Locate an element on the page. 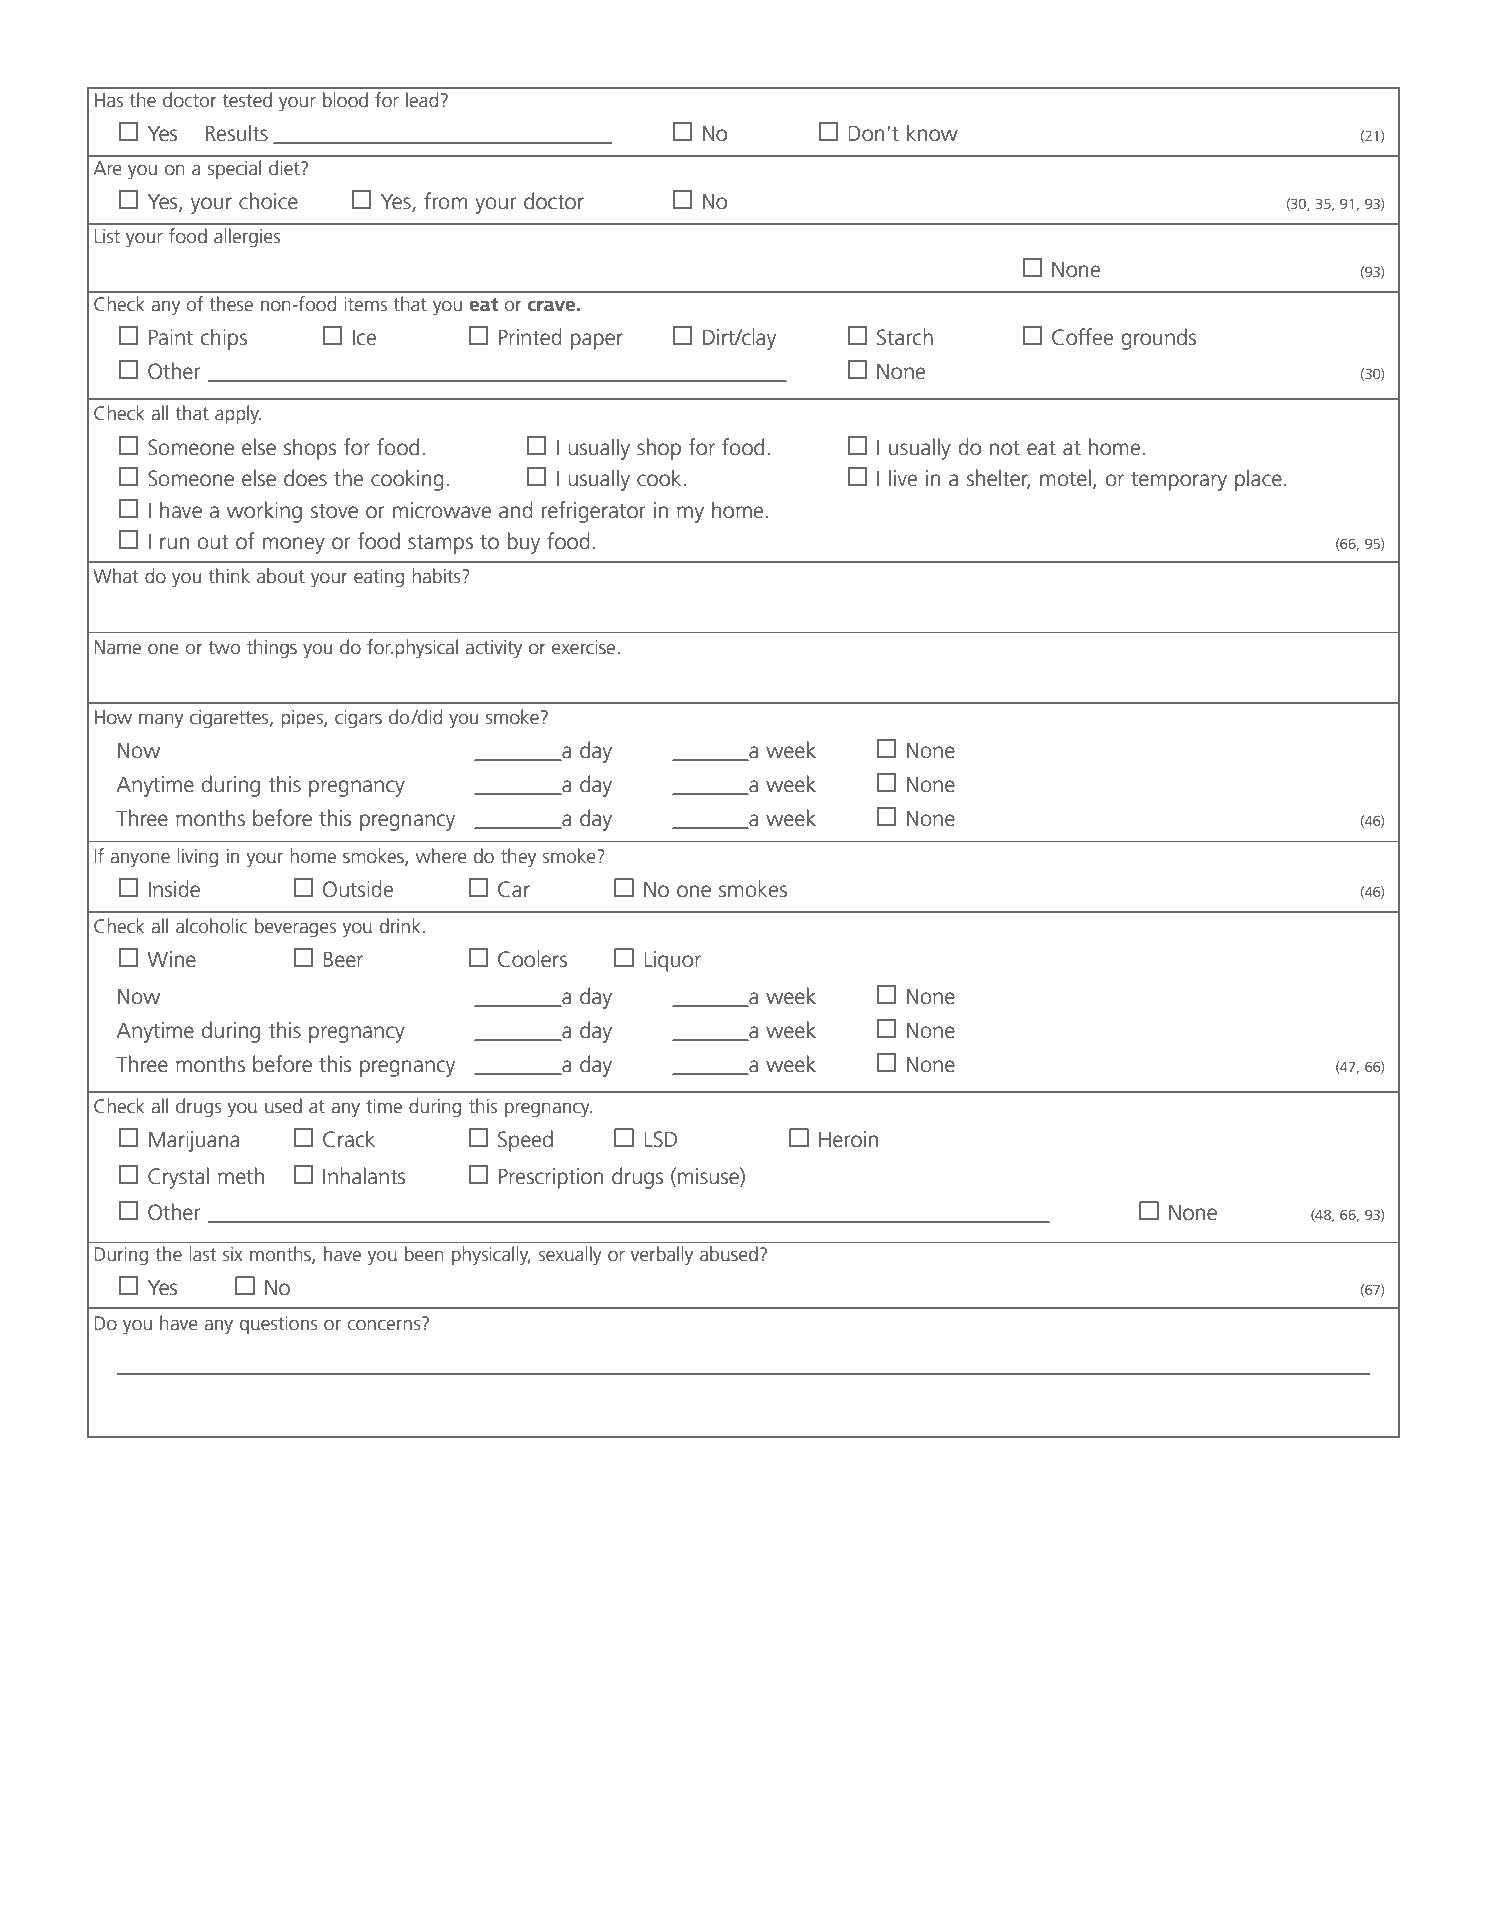 The width and height of the document is (1487, 1925). Coffee is located at coordinates (1082, 337).
